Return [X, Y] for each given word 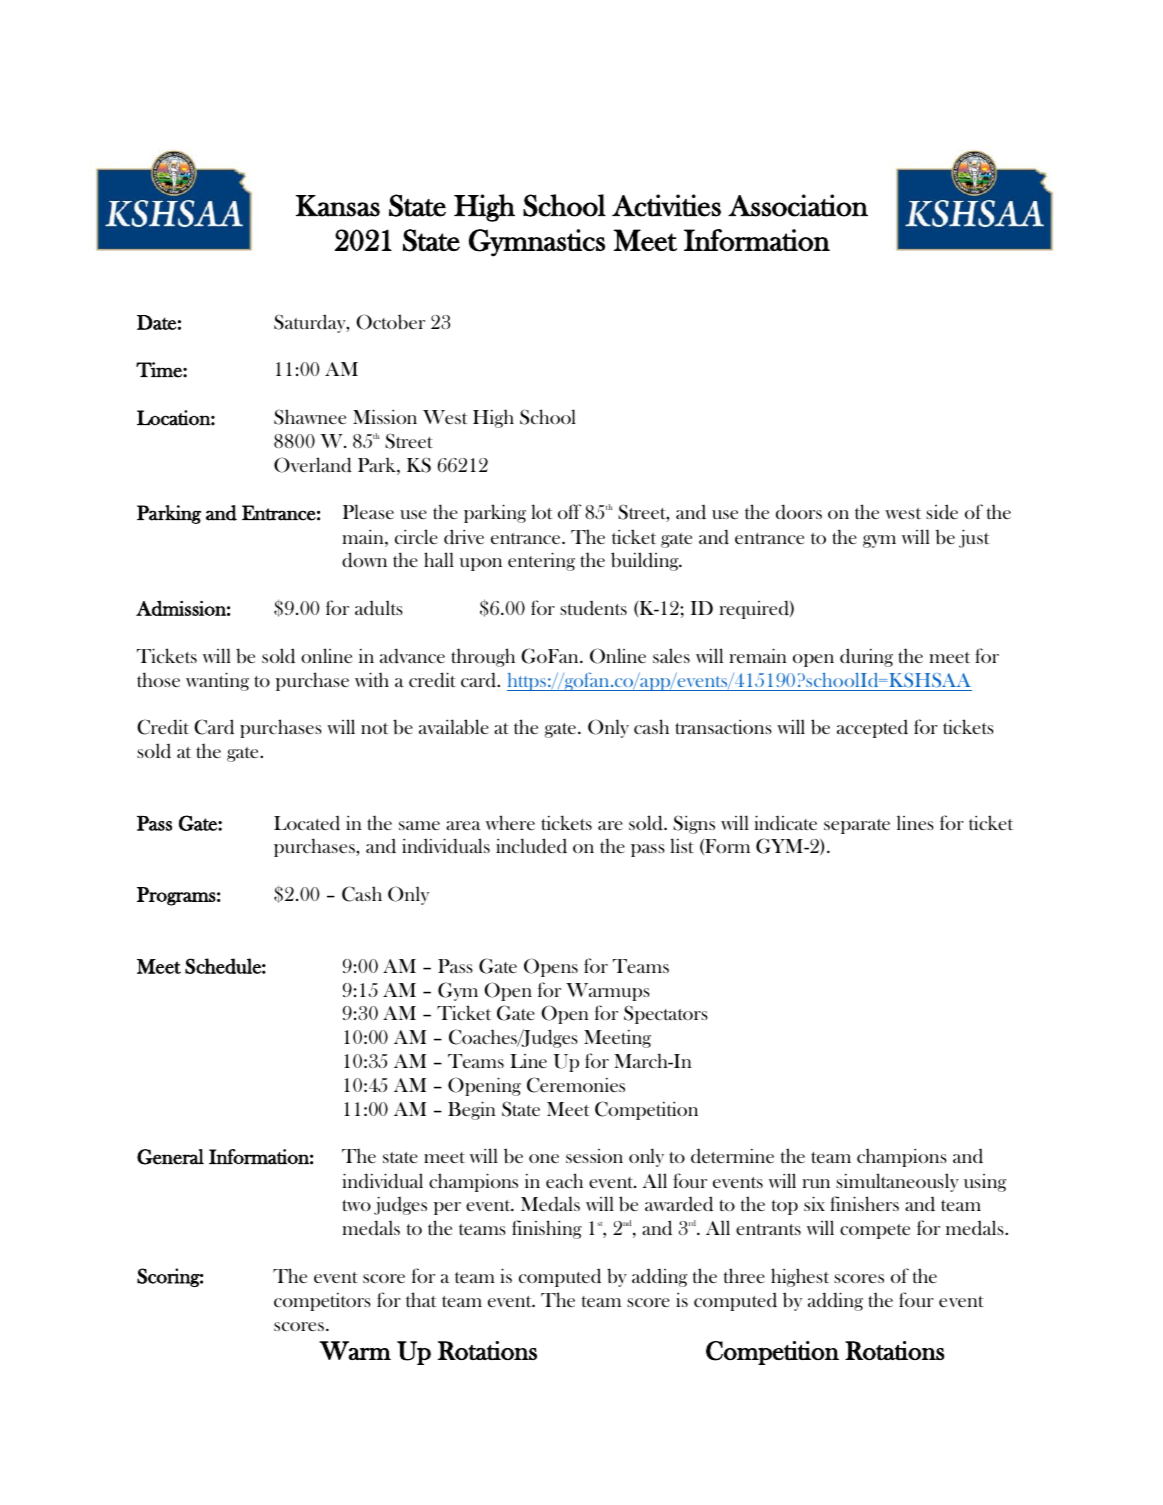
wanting [217, 681]
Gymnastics [537, 243]
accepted [872, 729]
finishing [547, 1229]
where [510, 822]
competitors [322, 1301]
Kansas [338, 206]
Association [798, 205]
